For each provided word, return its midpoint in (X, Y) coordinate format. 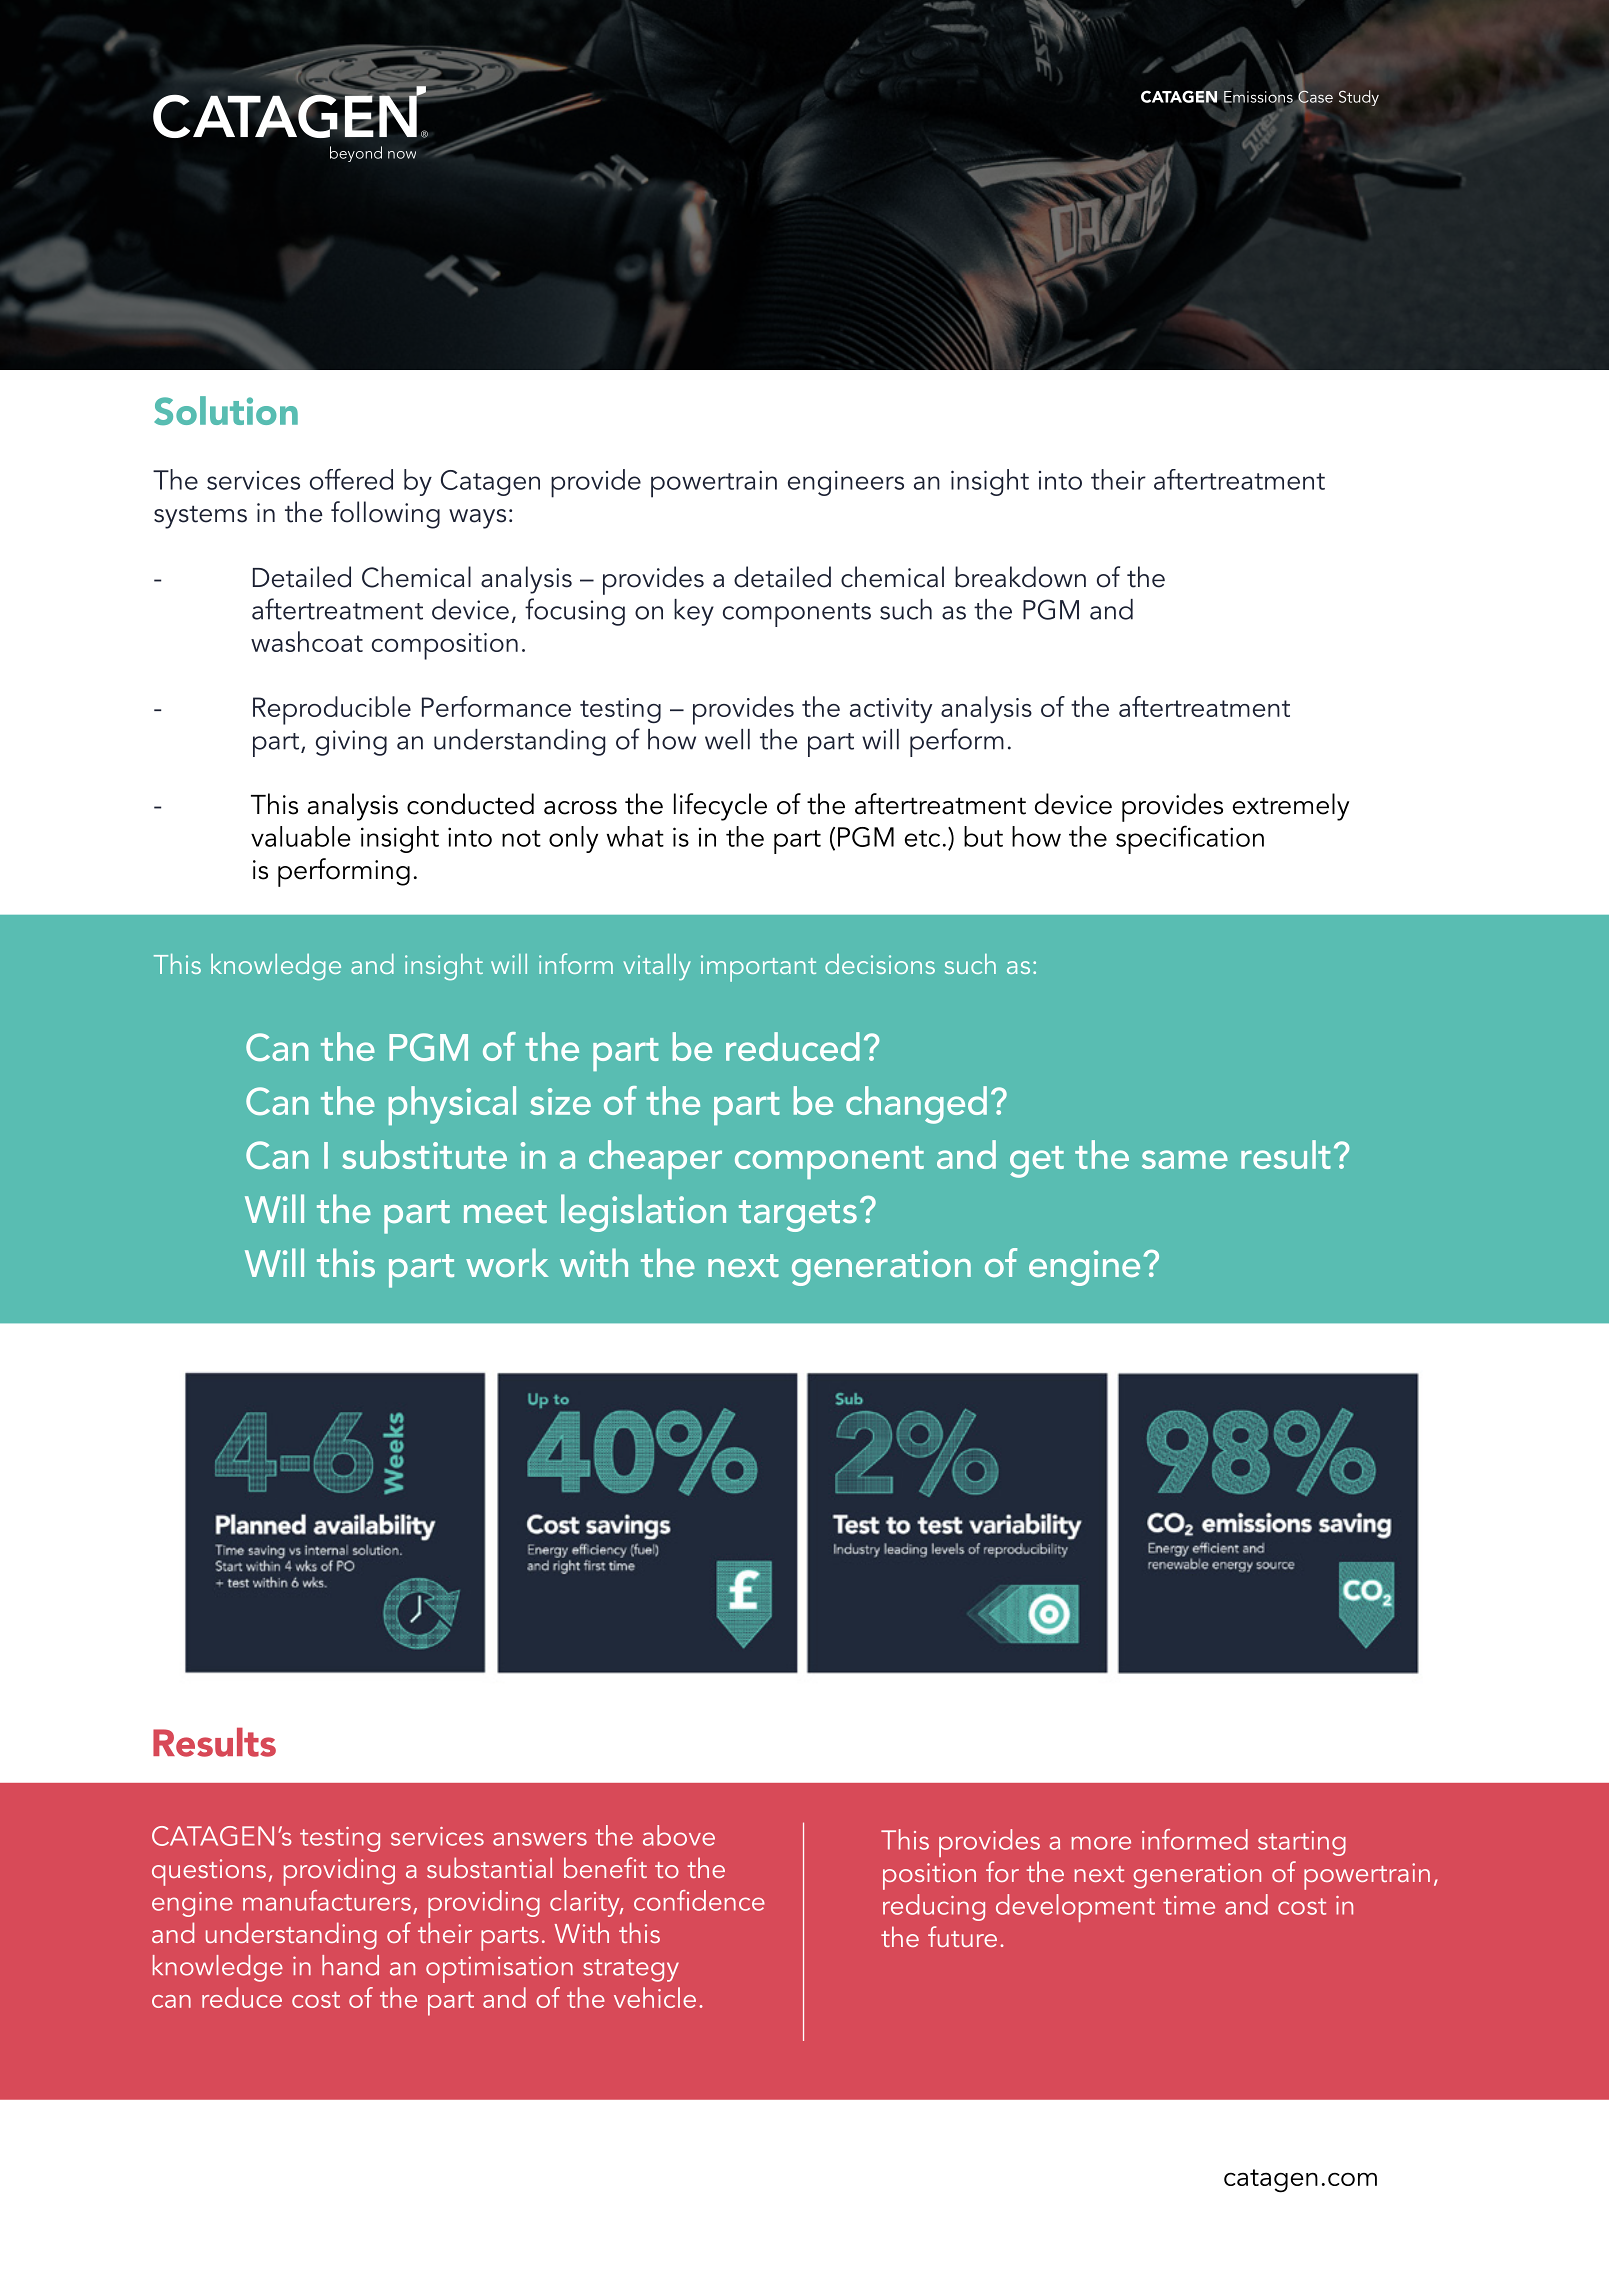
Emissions (1259, 98)
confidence (699, 1900)
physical (452, 1105)
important (758, 968)
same (1185, 1159)
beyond (356, 154)
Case (1315, 95)
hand (350, 1965)
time (1189, 1905)
